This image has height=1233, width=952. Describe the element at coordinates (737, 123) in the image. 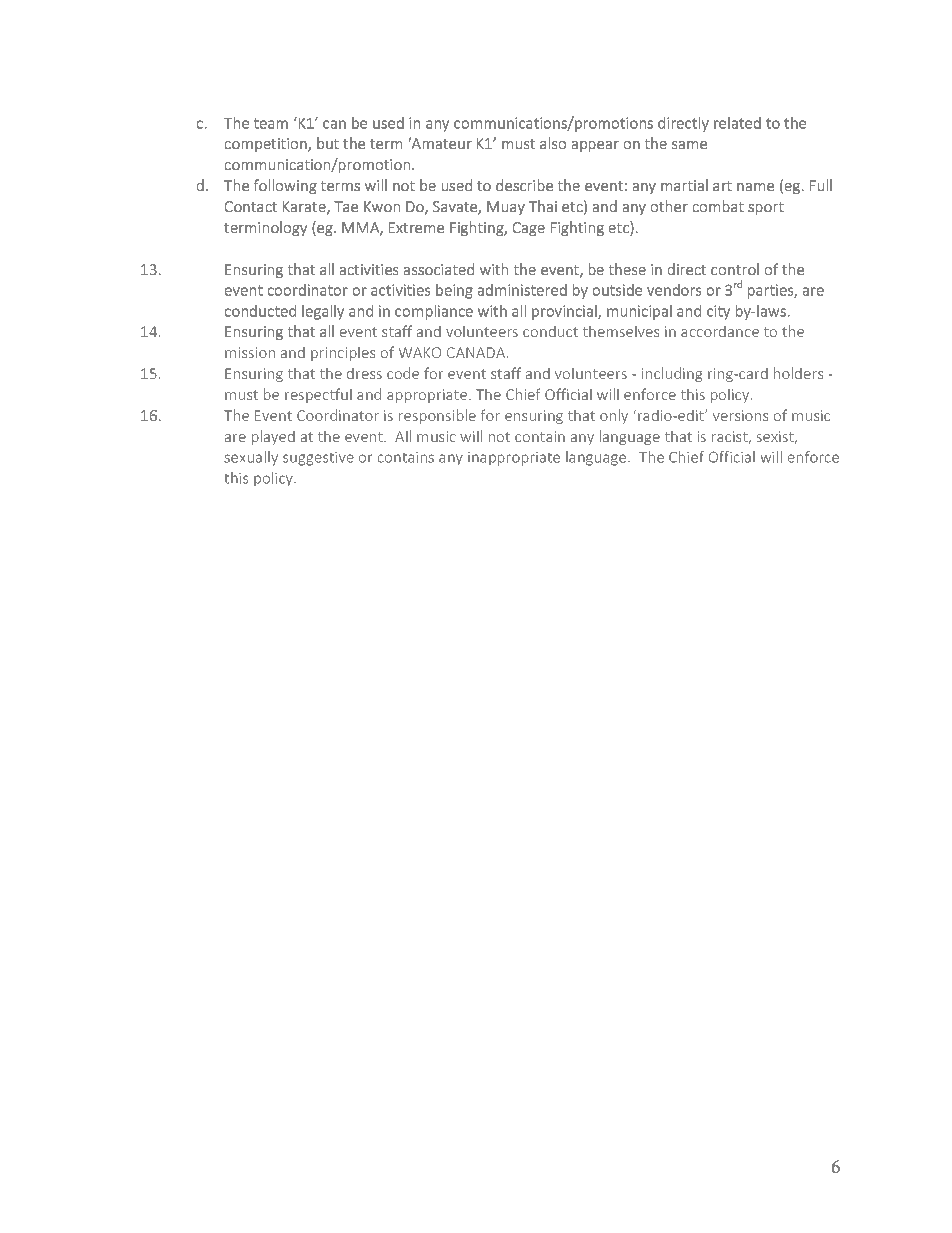

I see `related` at that location.
